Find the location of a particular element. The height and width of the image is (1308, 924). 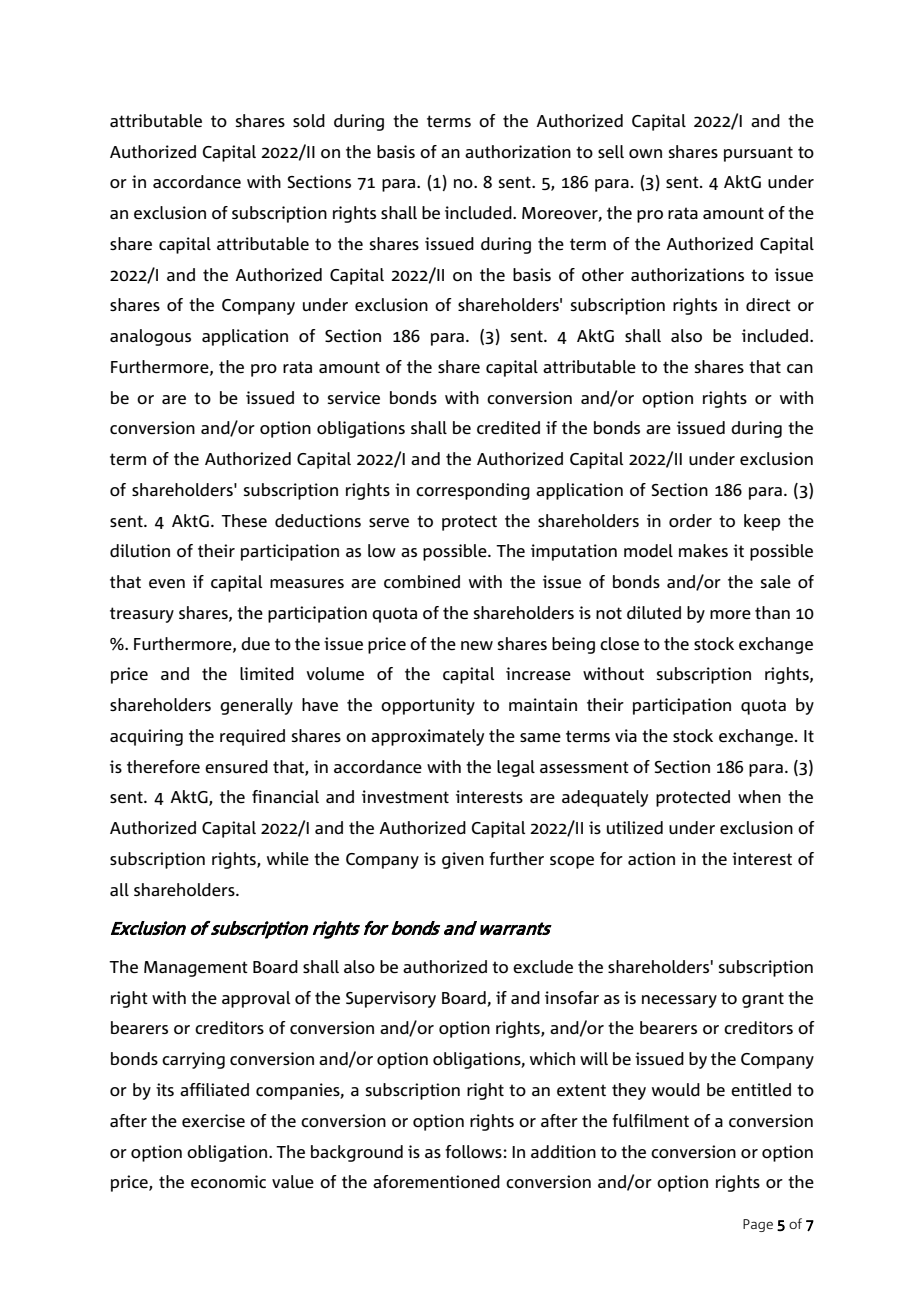

pursuant is located at coordinates (758, 154).
